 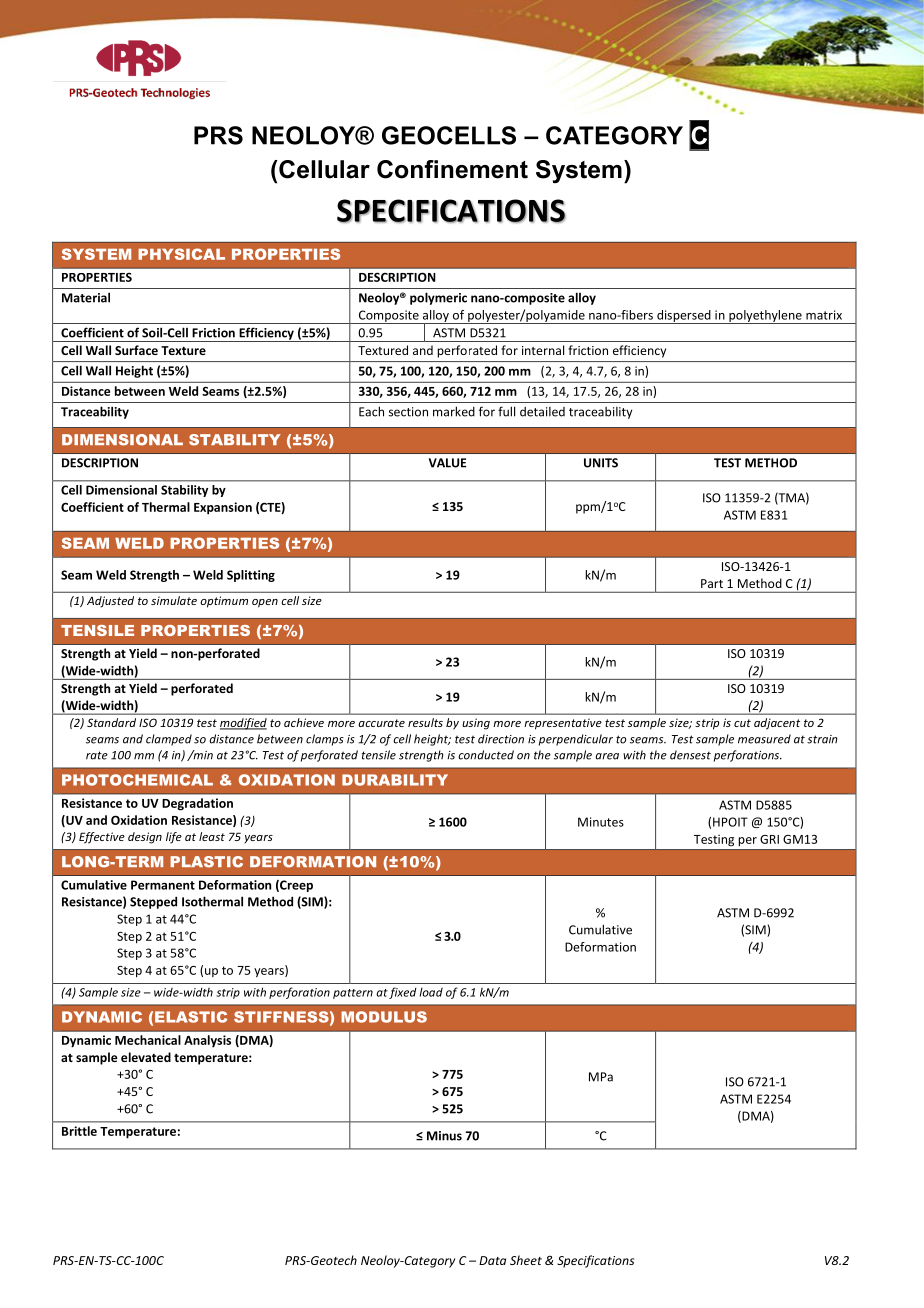 What do you see at coordinates (684, 317) in the screenshot?
I see `dispersed` at bounding box center [684, 317].
